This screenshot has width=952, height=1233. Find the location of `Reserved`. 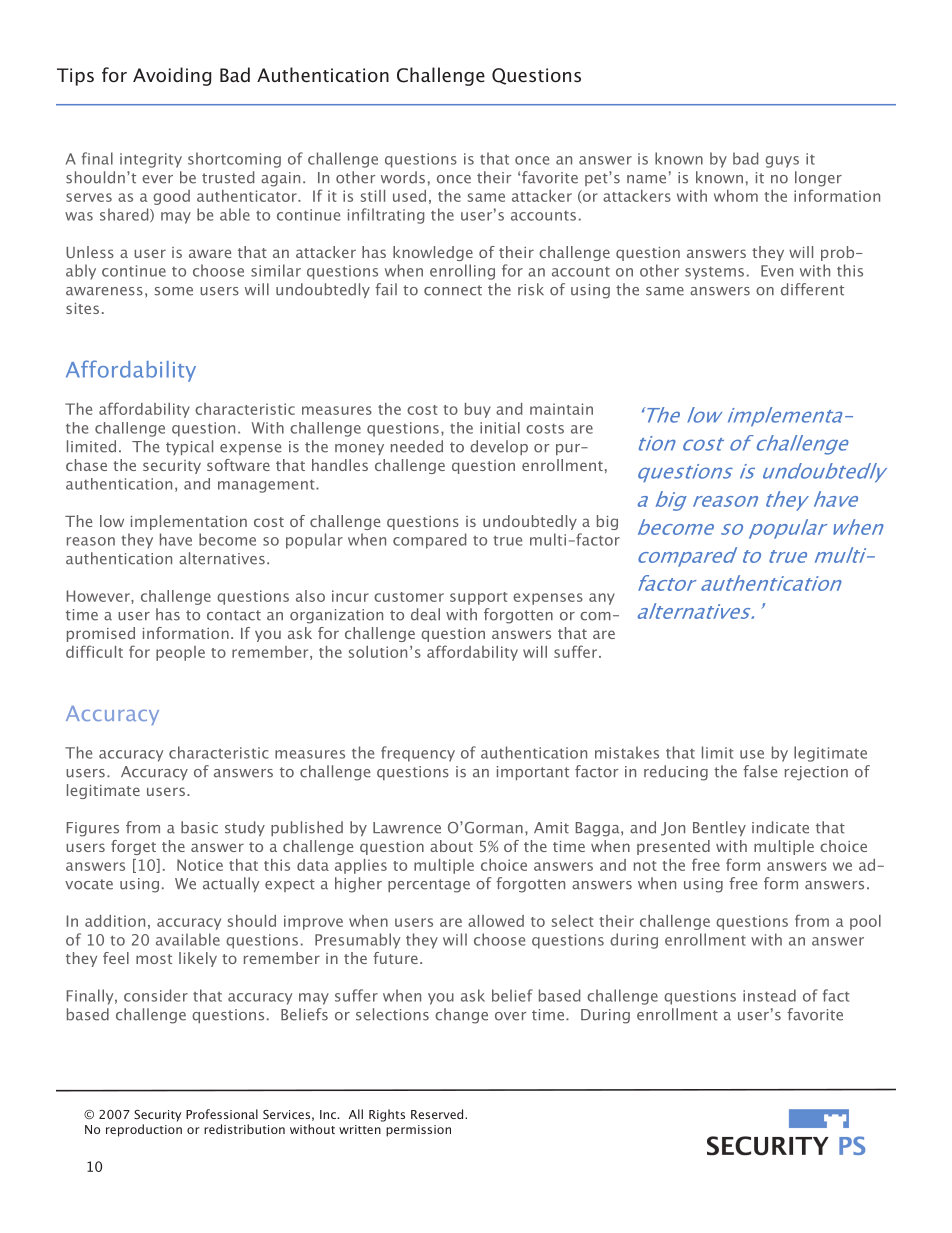

Reserved is located at coordinates (438, 1114).
